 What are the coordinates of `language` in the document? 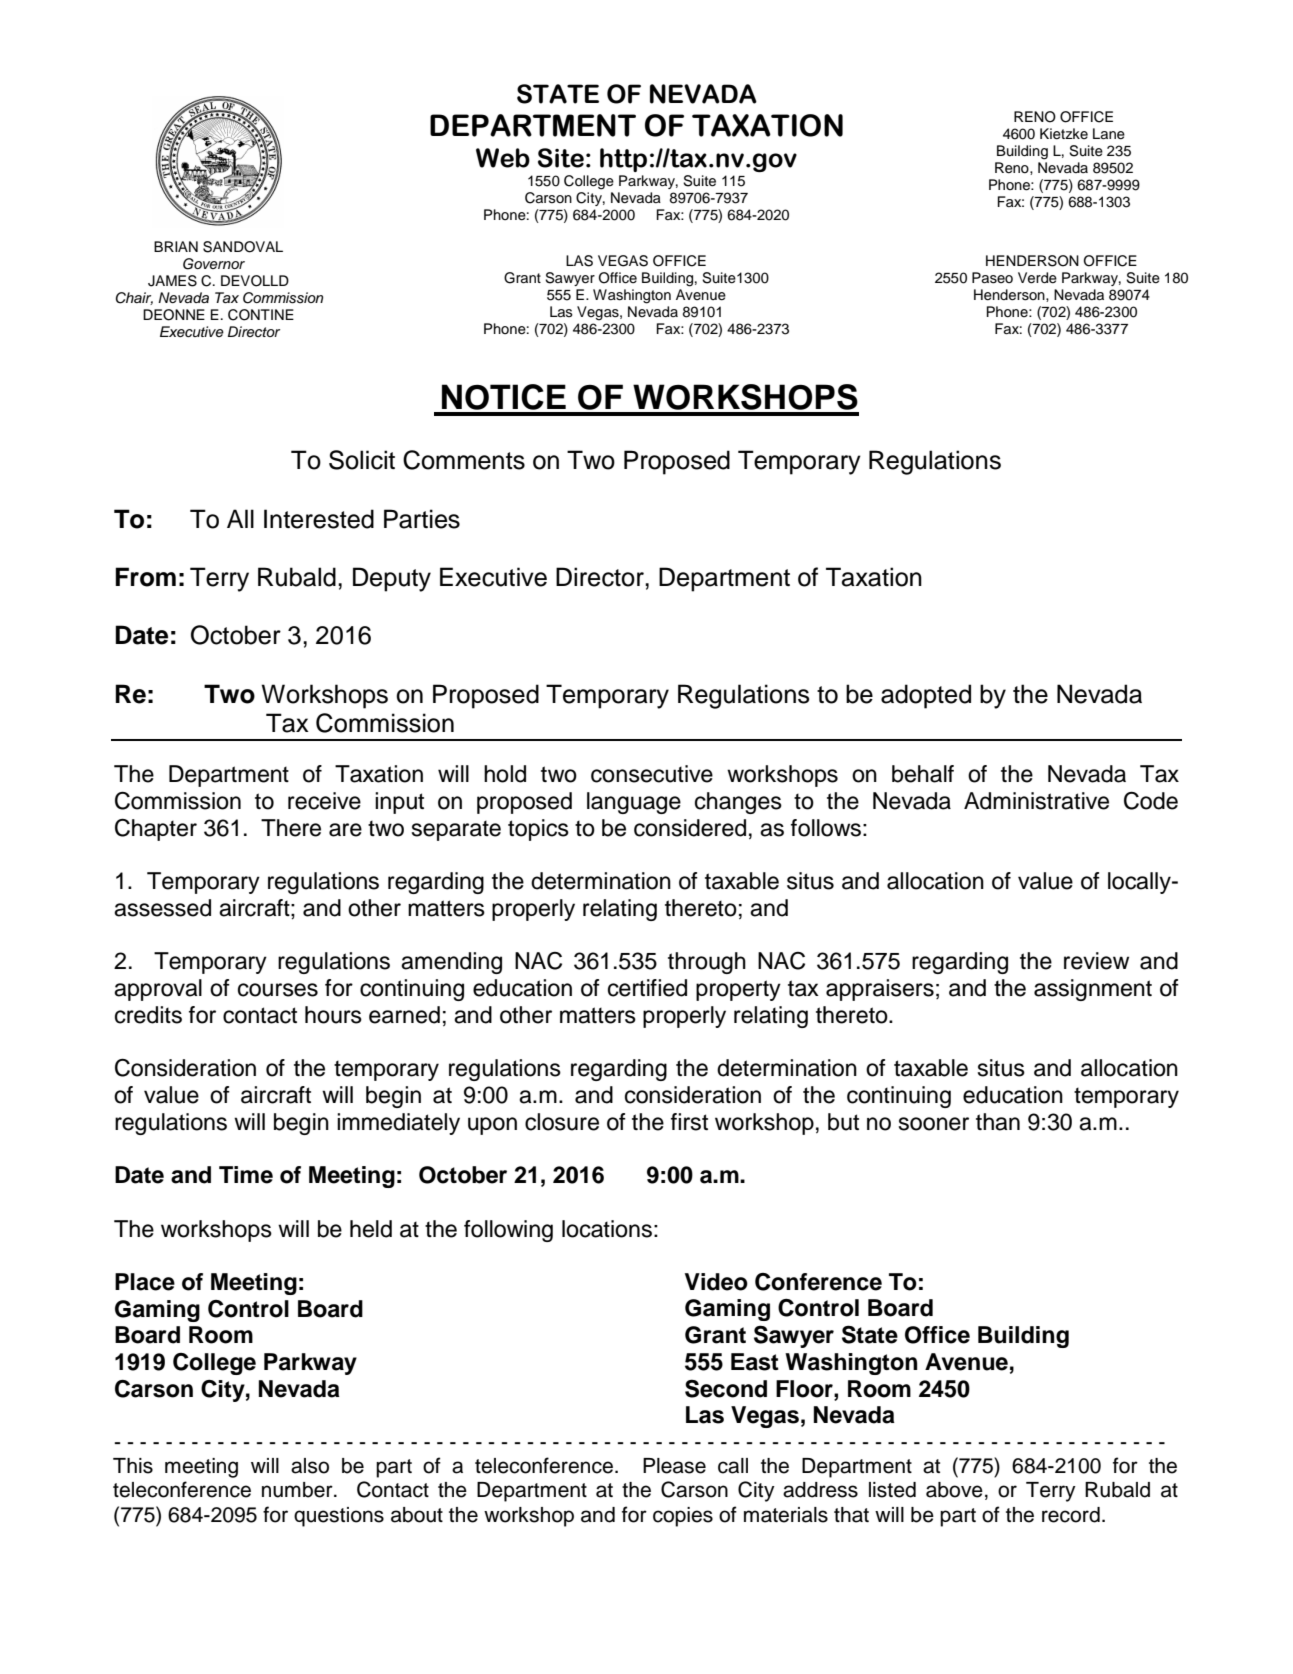 It's located at (634, 803).
